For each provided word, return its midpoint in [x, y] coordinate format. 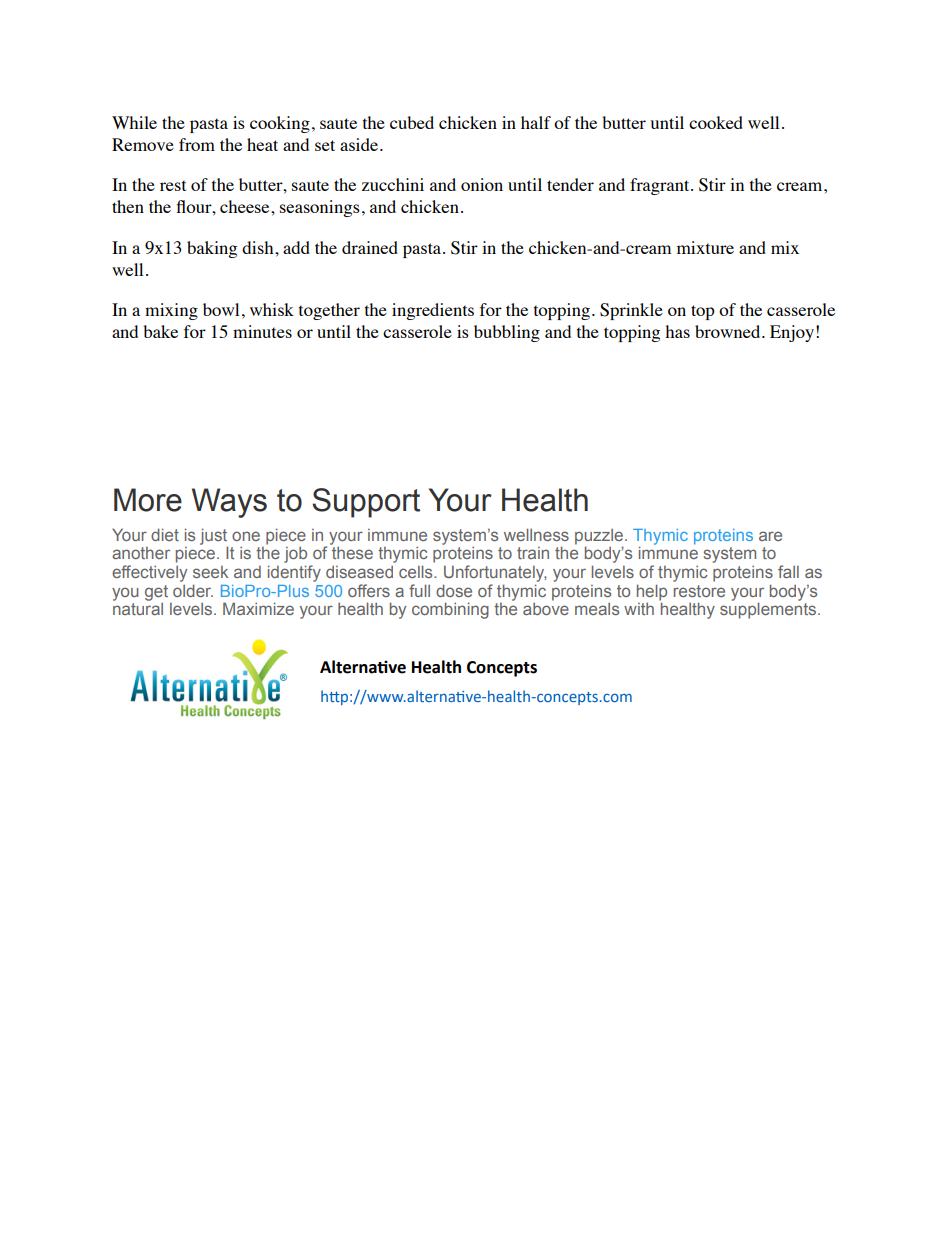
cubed [412, 122]
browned [729, 331]
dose [454, 590]
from [197, 144]
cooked [716, 122]
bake [160, 331]
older [193, 590]
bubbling [507, 333]
